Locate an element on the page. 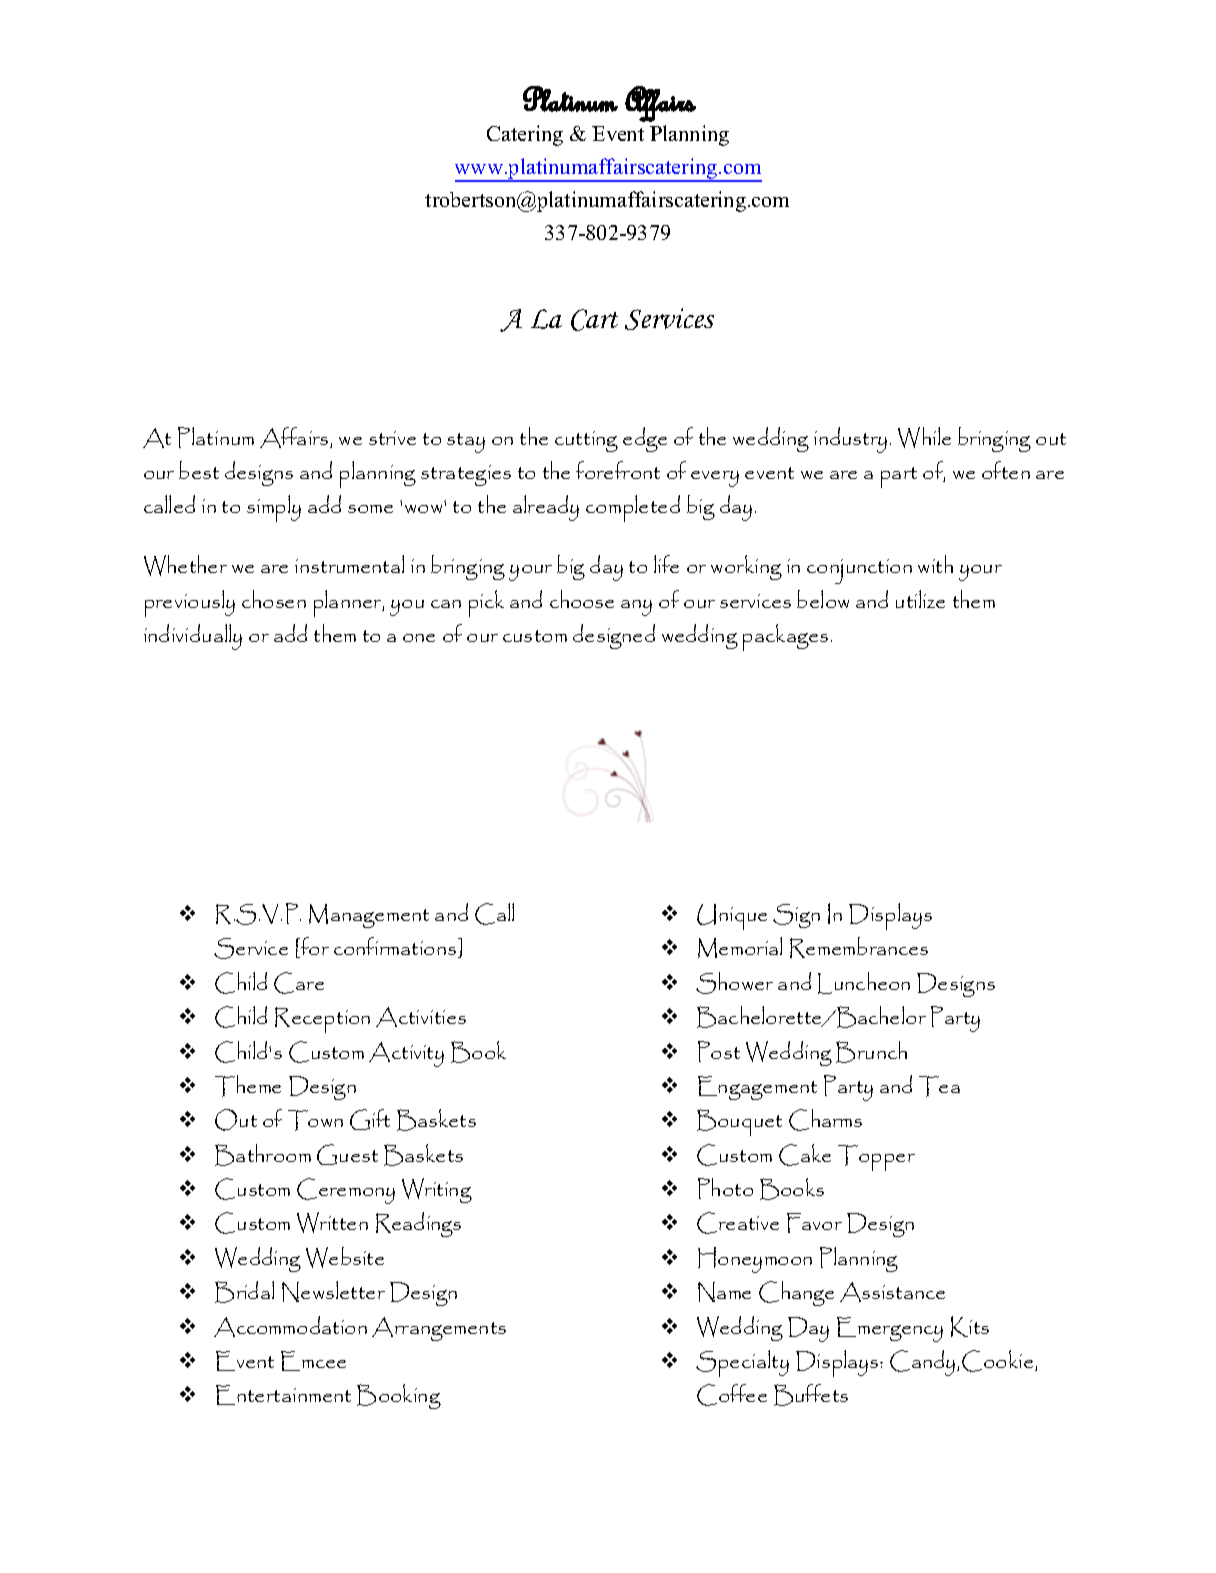  Town is located at coordinates (315, 1120).
